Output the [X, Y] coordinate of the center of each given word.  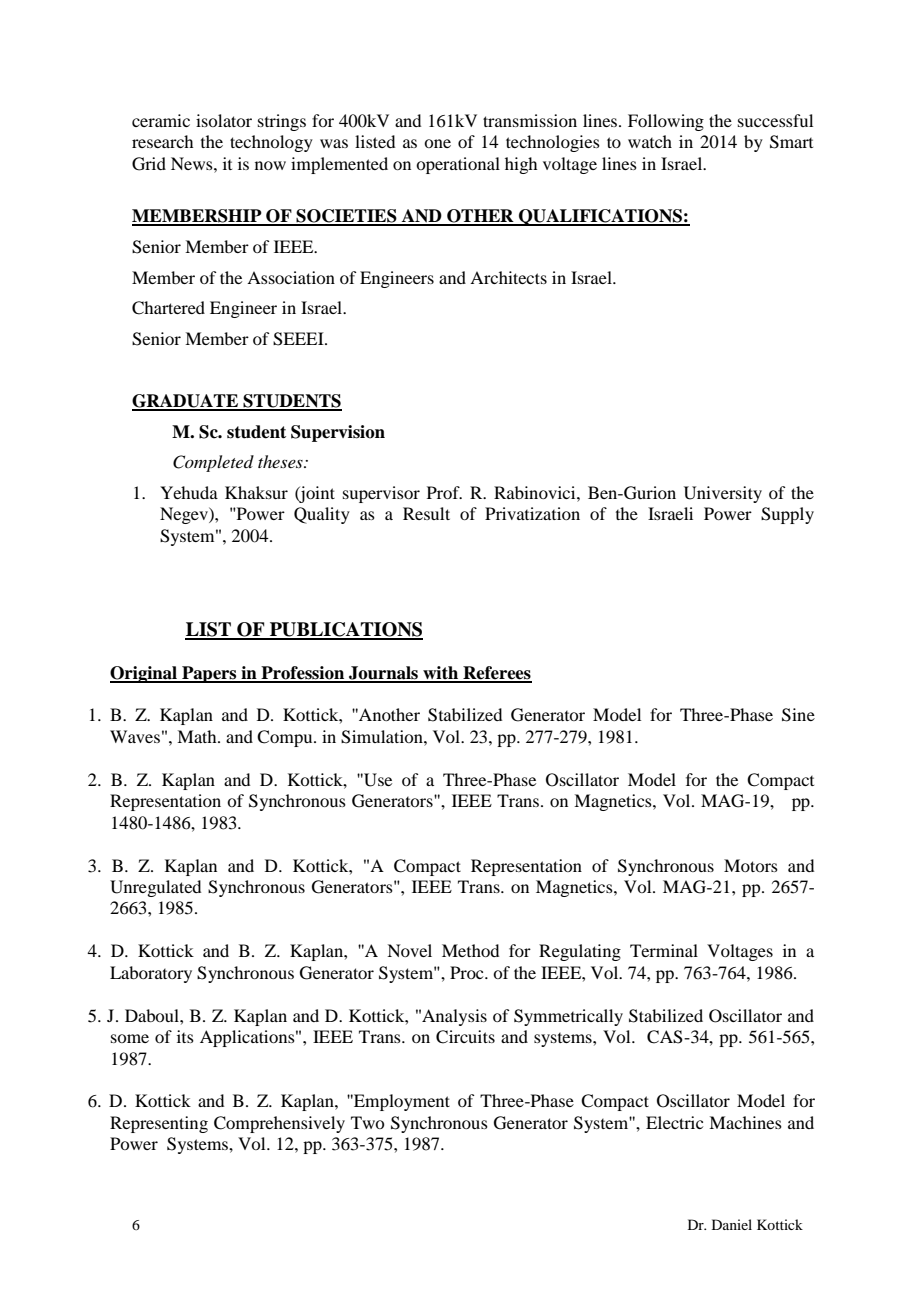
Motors [751, 865]
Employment [401, 1102]
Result [426, 513]
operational [458, 165]
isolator [224, 120]
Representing [159, 1124]
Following [666, 122]
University [723, 494]
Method [470, 950]
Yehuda [189, 492]
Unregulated [155, 888]
